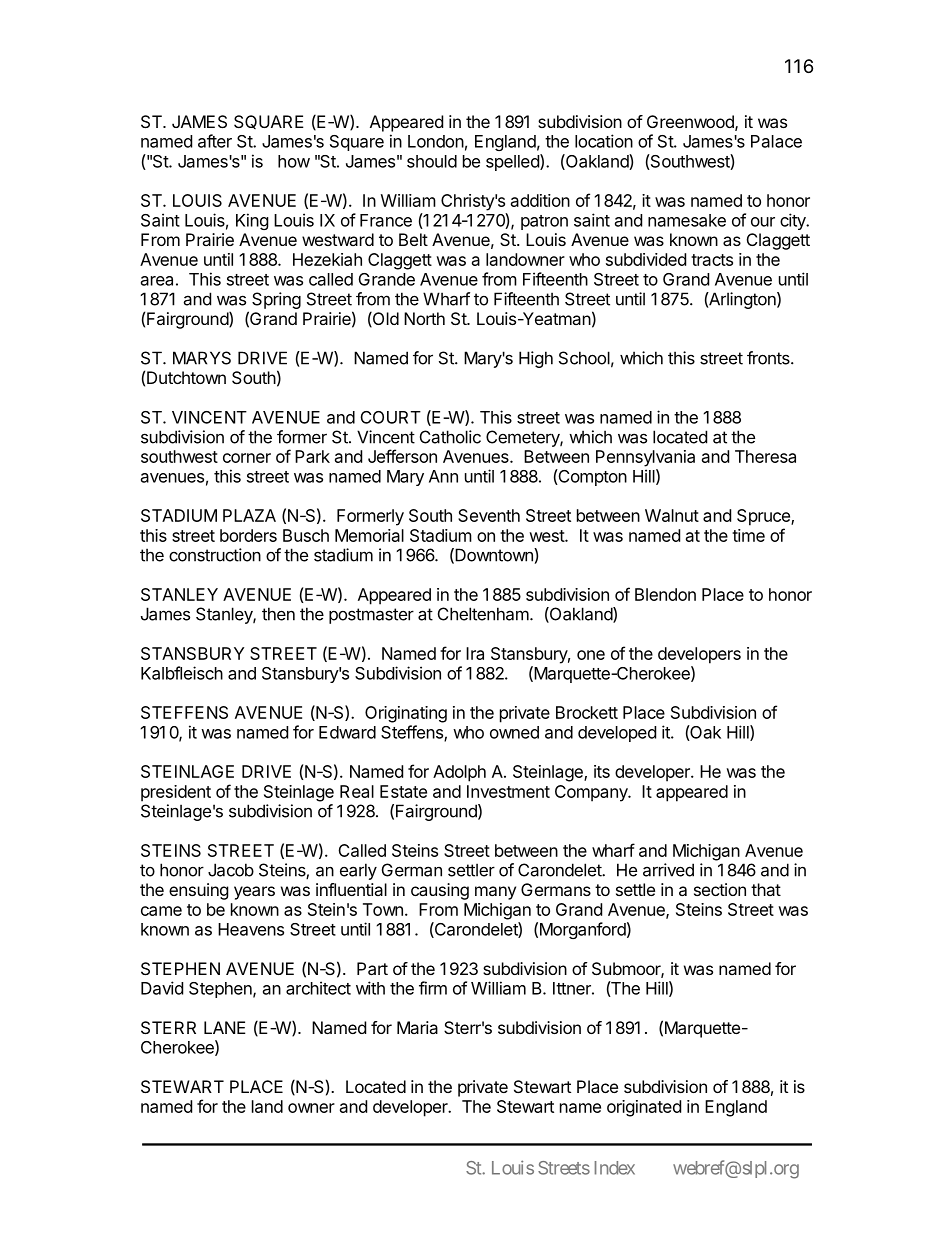  I want to click on spelled, so click(513, 162).
